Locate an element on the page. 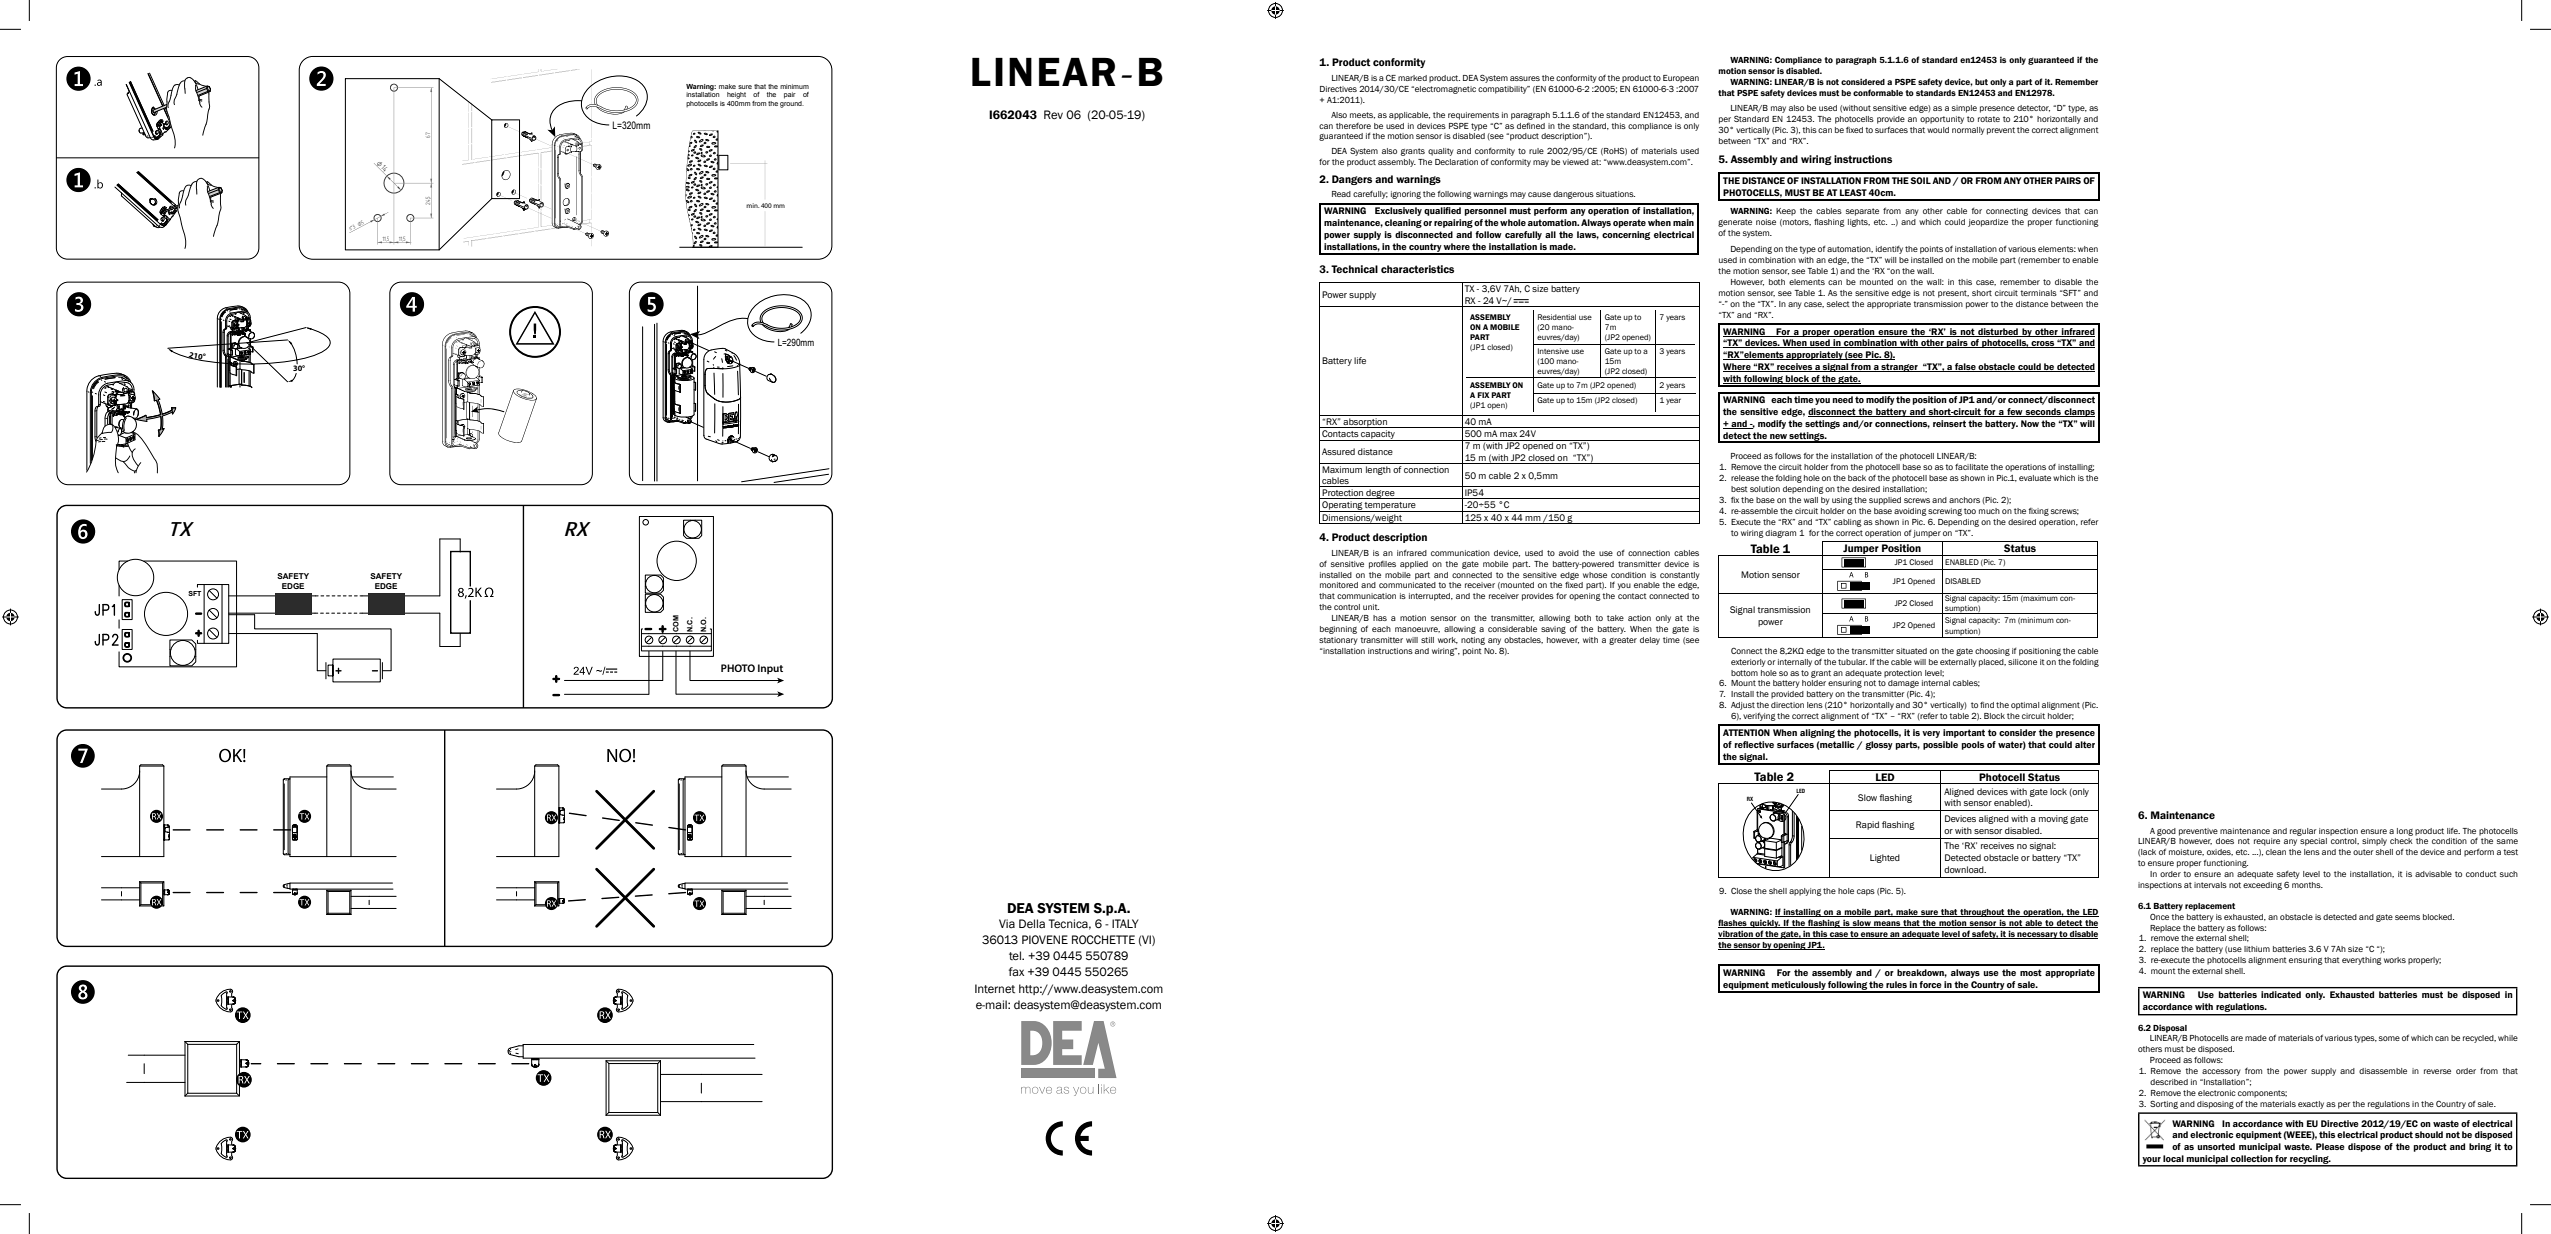 This document has height=1234, width=2551. Technical is located at coordinates (1354, 269).
